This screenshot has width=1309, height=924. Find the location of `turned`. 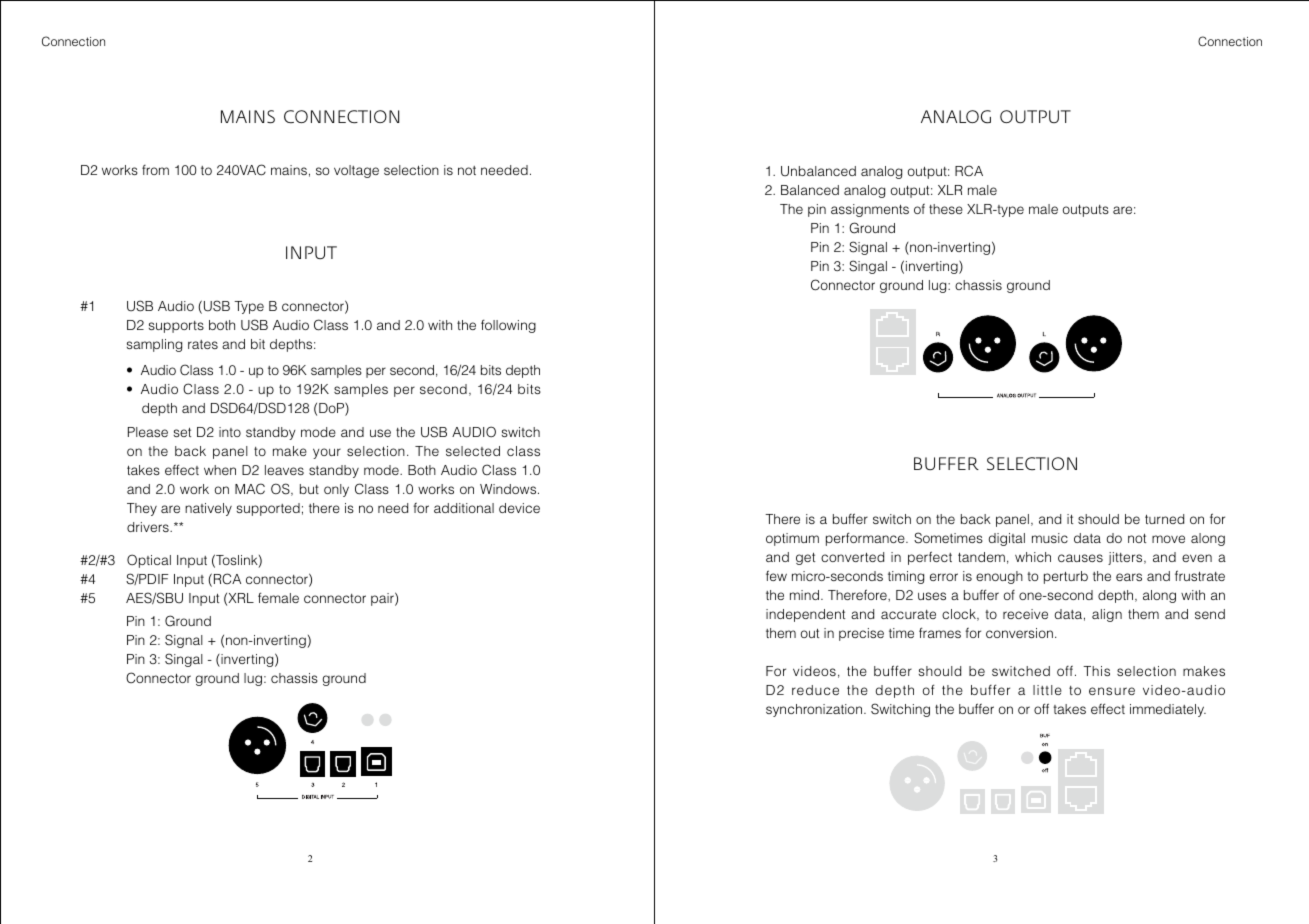

turned is located at coordinates (1164, 519).
